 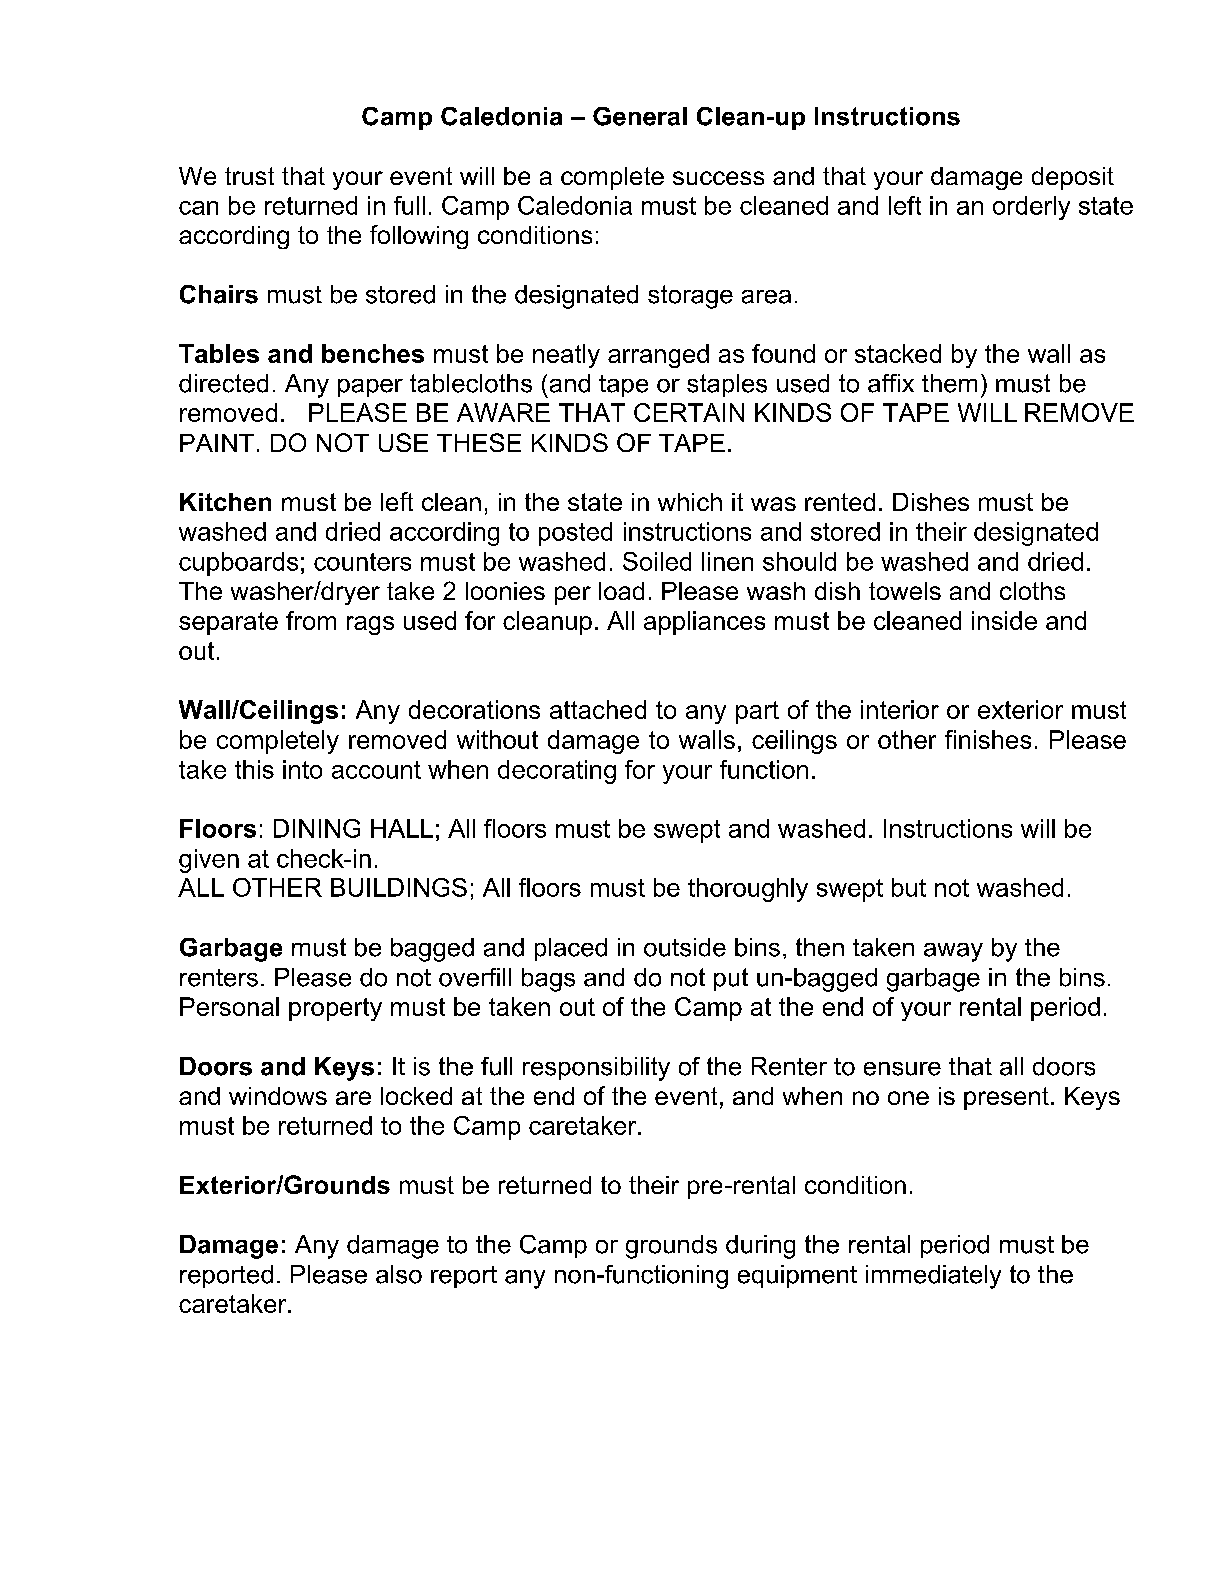 I want to click on trust, so click(x=249, y=176).
